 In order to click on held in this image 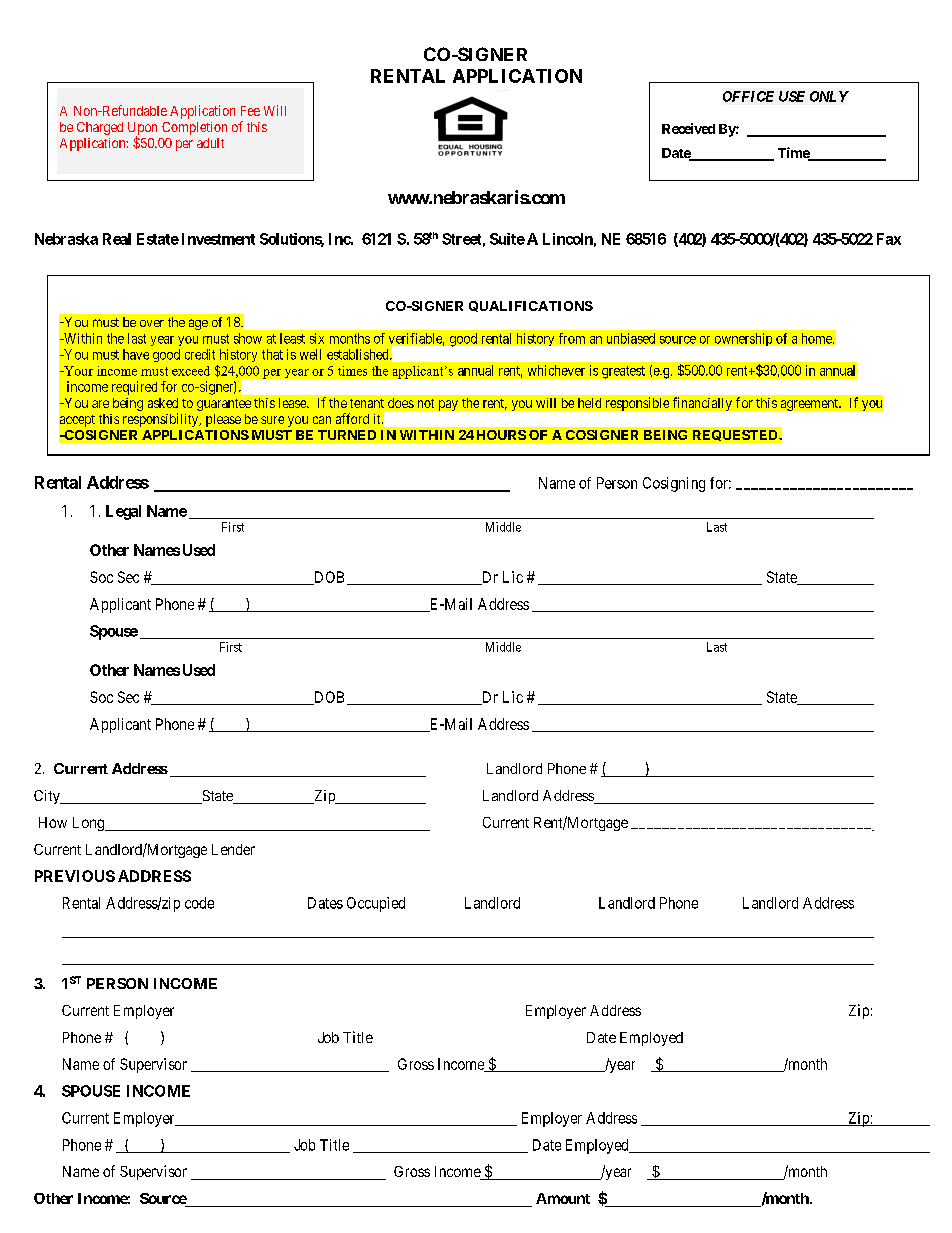, I will do `click(589, 403)`.
